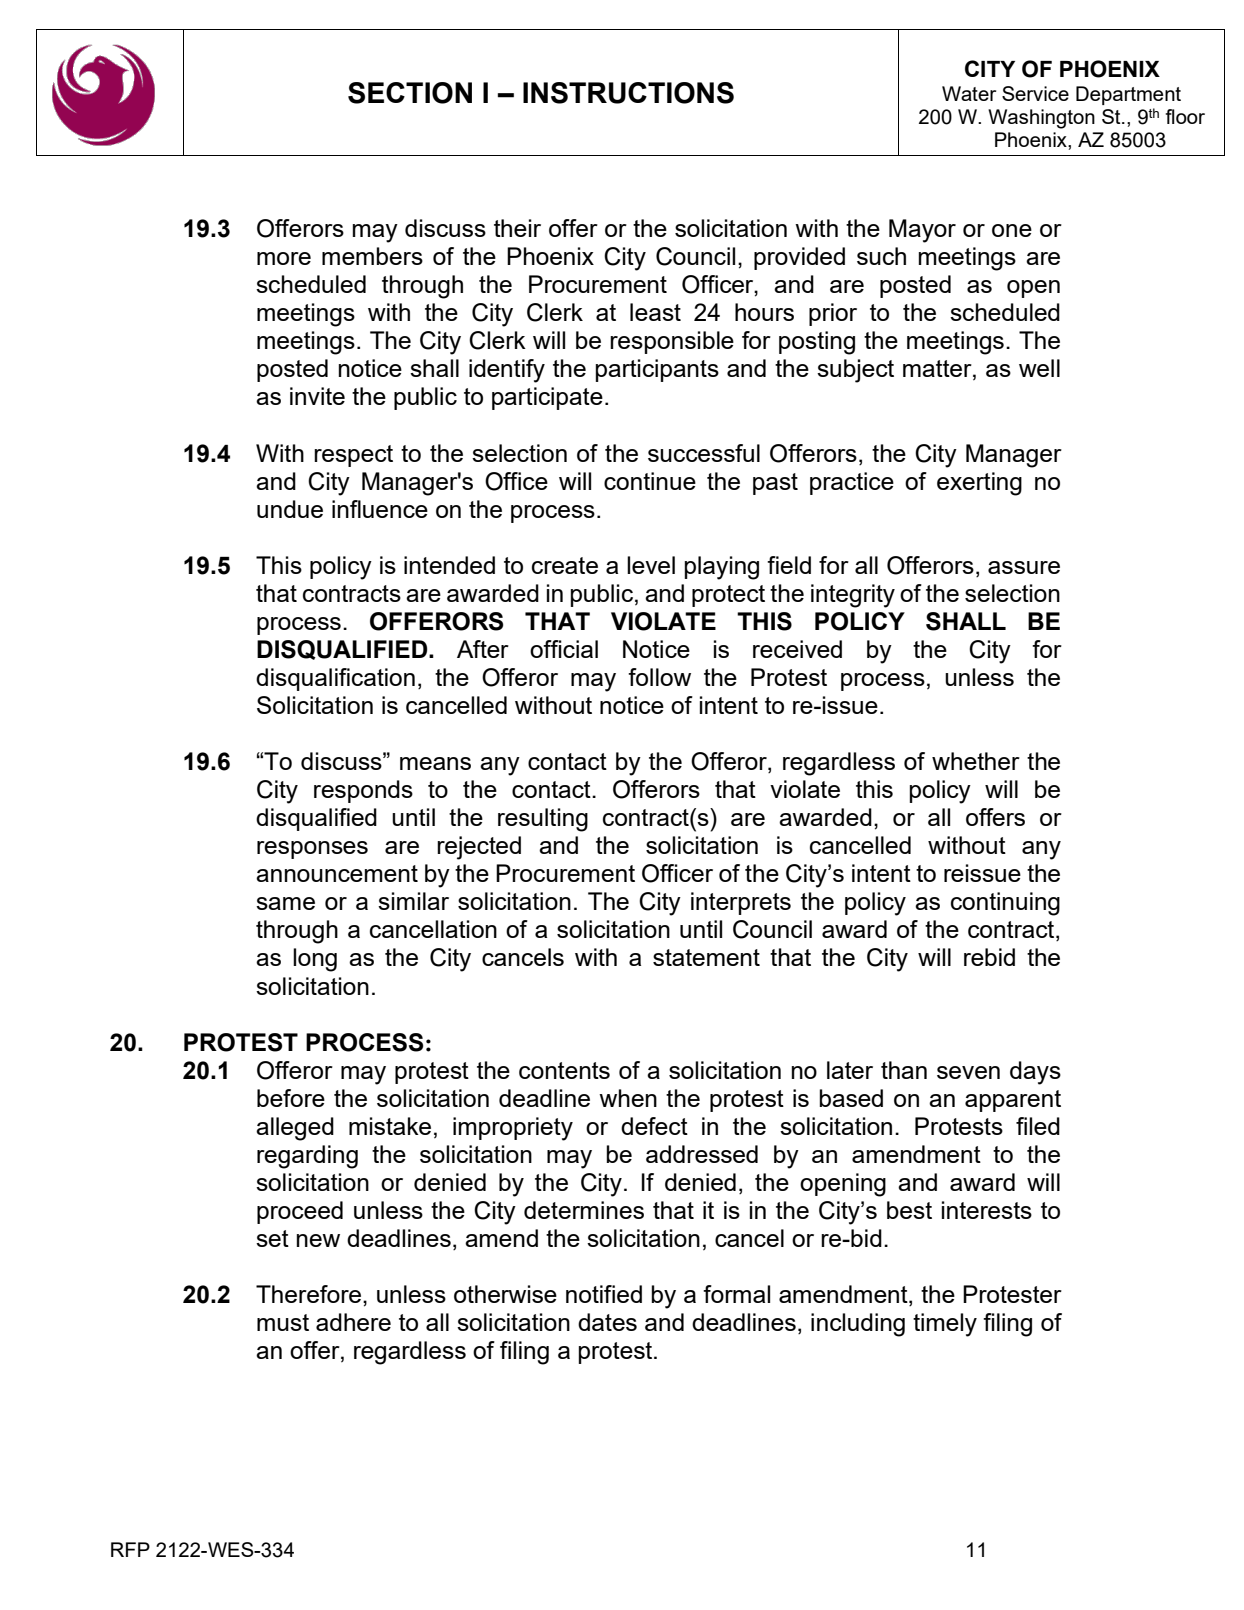 The height and width of the image is (1610, 1244). Describe the element at coordinates (945, 1325) in the image. I see `timely` at that location.
